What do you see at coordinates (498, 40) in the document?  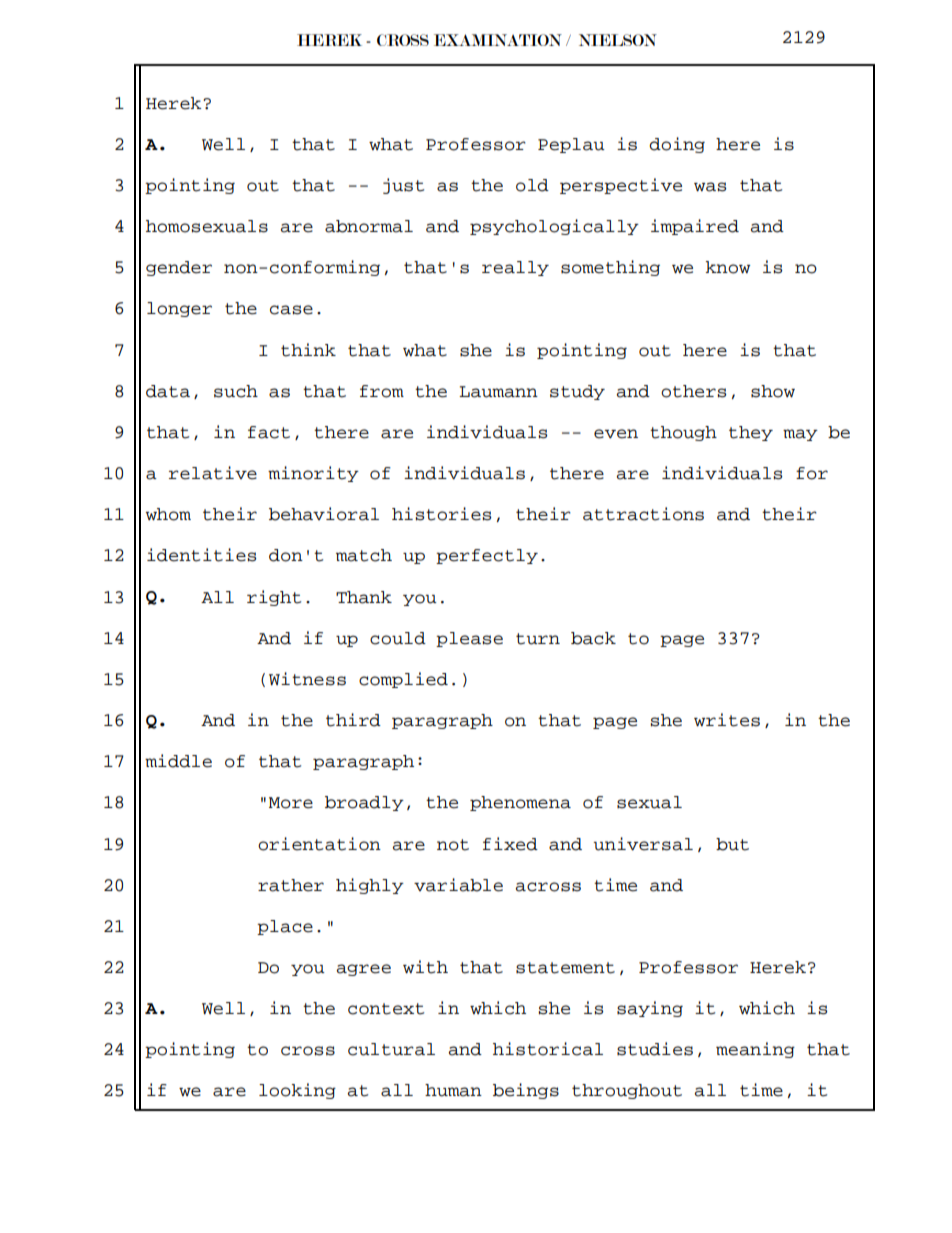 I see `EXAMINATION` at bounding box center [498, 40].
